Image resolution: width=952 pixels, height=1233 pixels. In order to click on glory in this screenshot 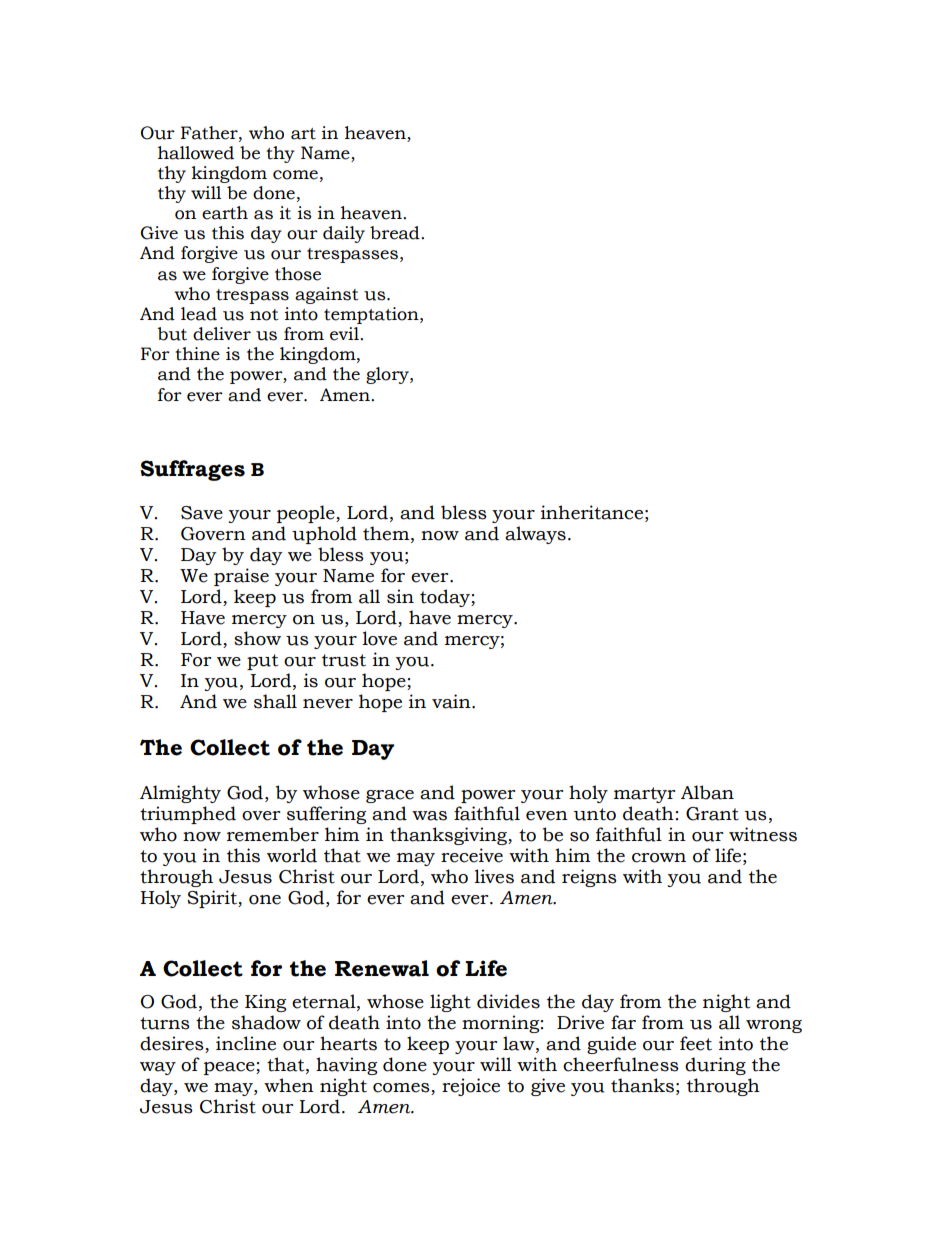, I will do `click(388, 375)`.
